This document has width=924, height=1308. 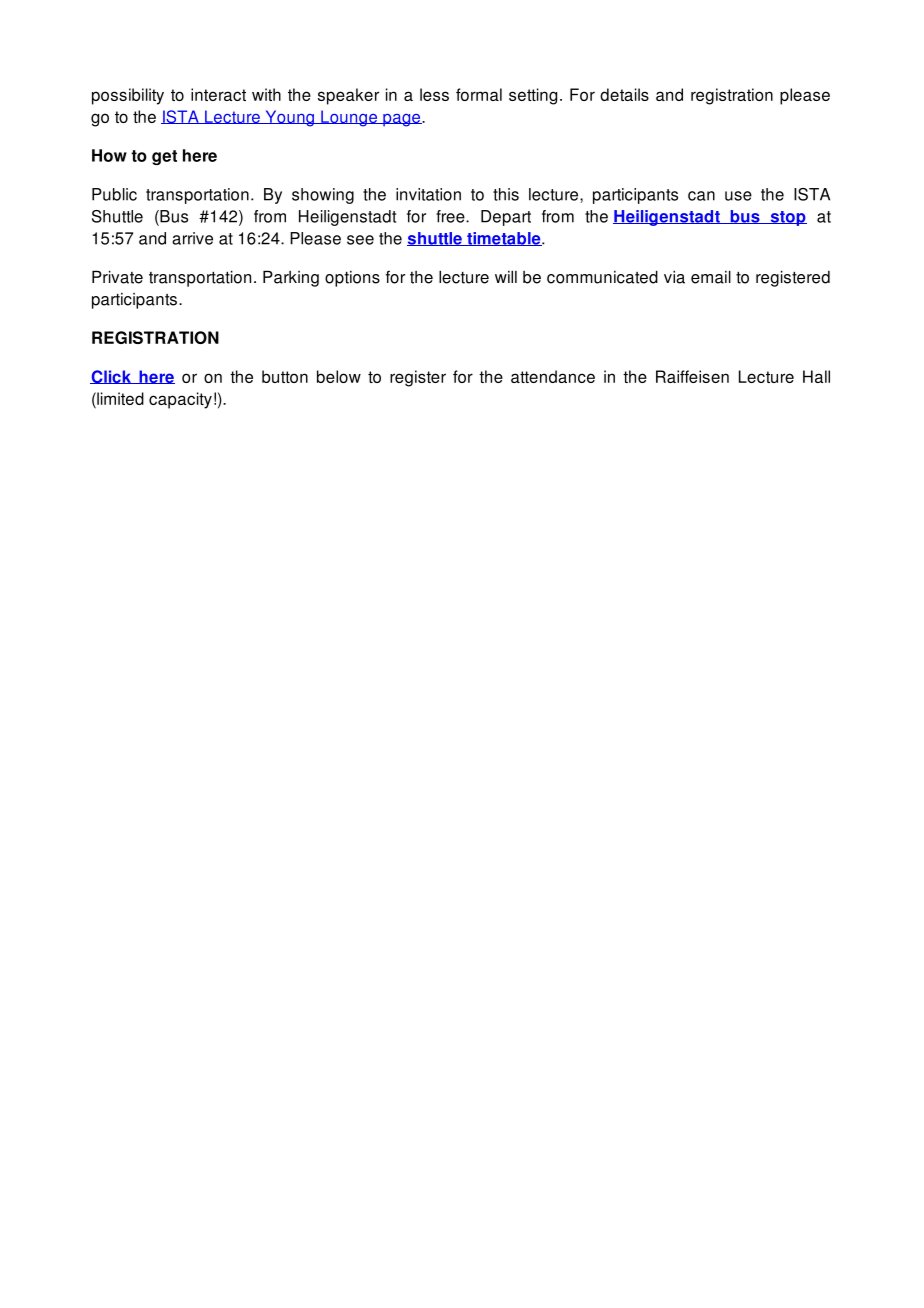 What do you see at coordinates (504, 239) in the document?
I see `timetable` at bounding box center [504, 239].
